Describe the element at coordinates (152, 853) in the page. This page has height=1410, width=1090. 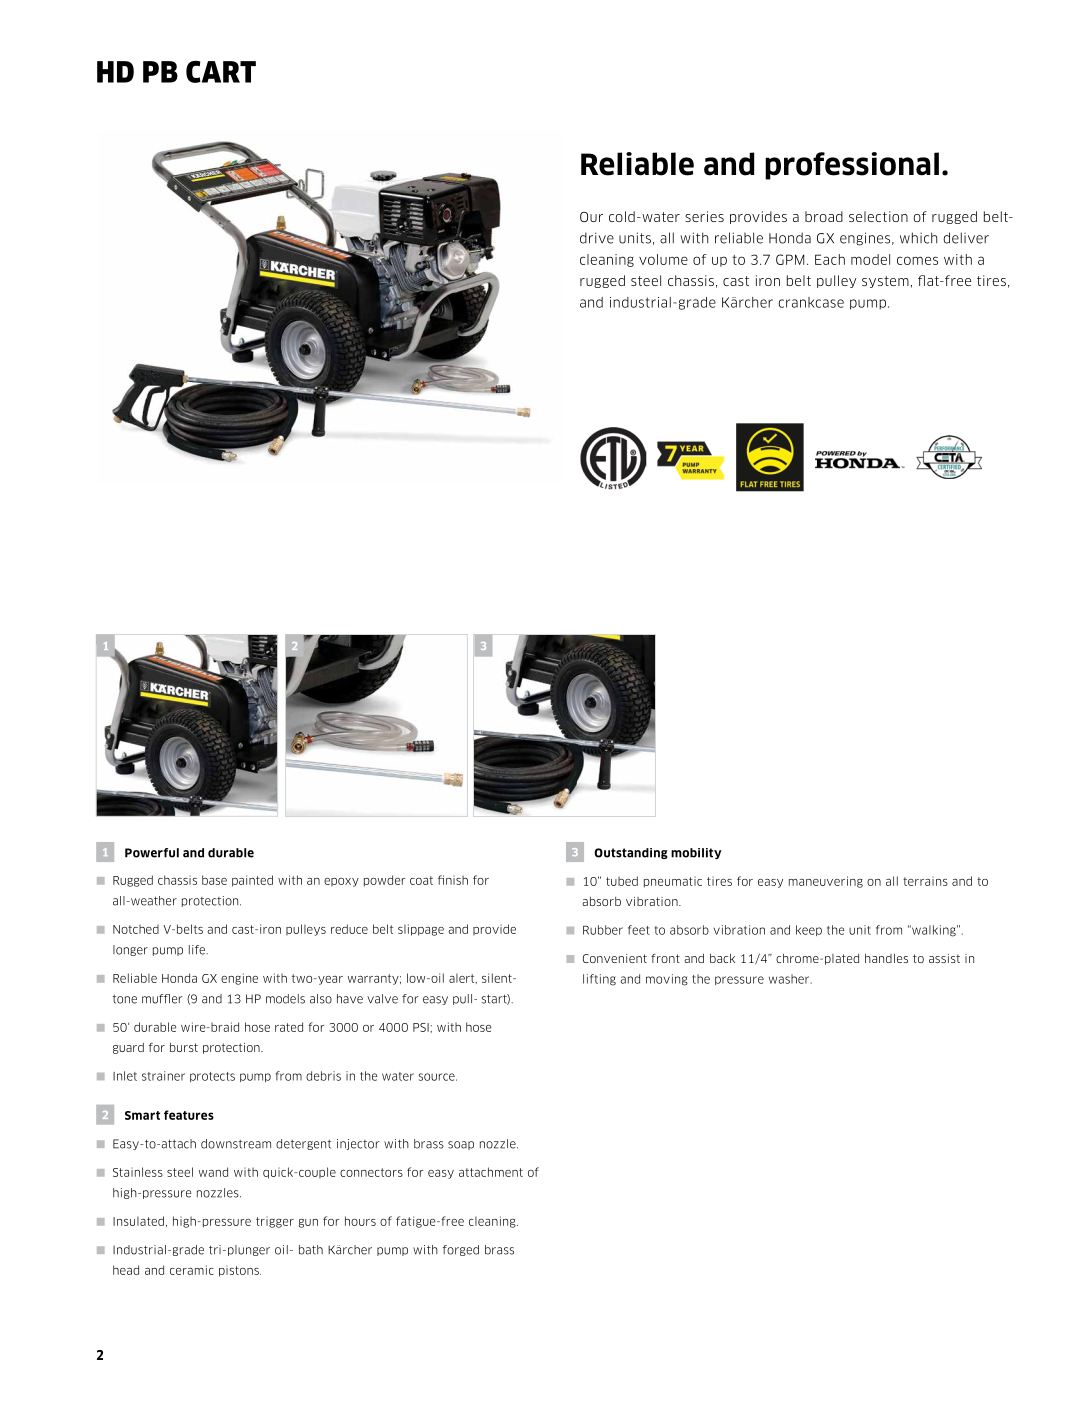
I see `Powerful` at that location.
